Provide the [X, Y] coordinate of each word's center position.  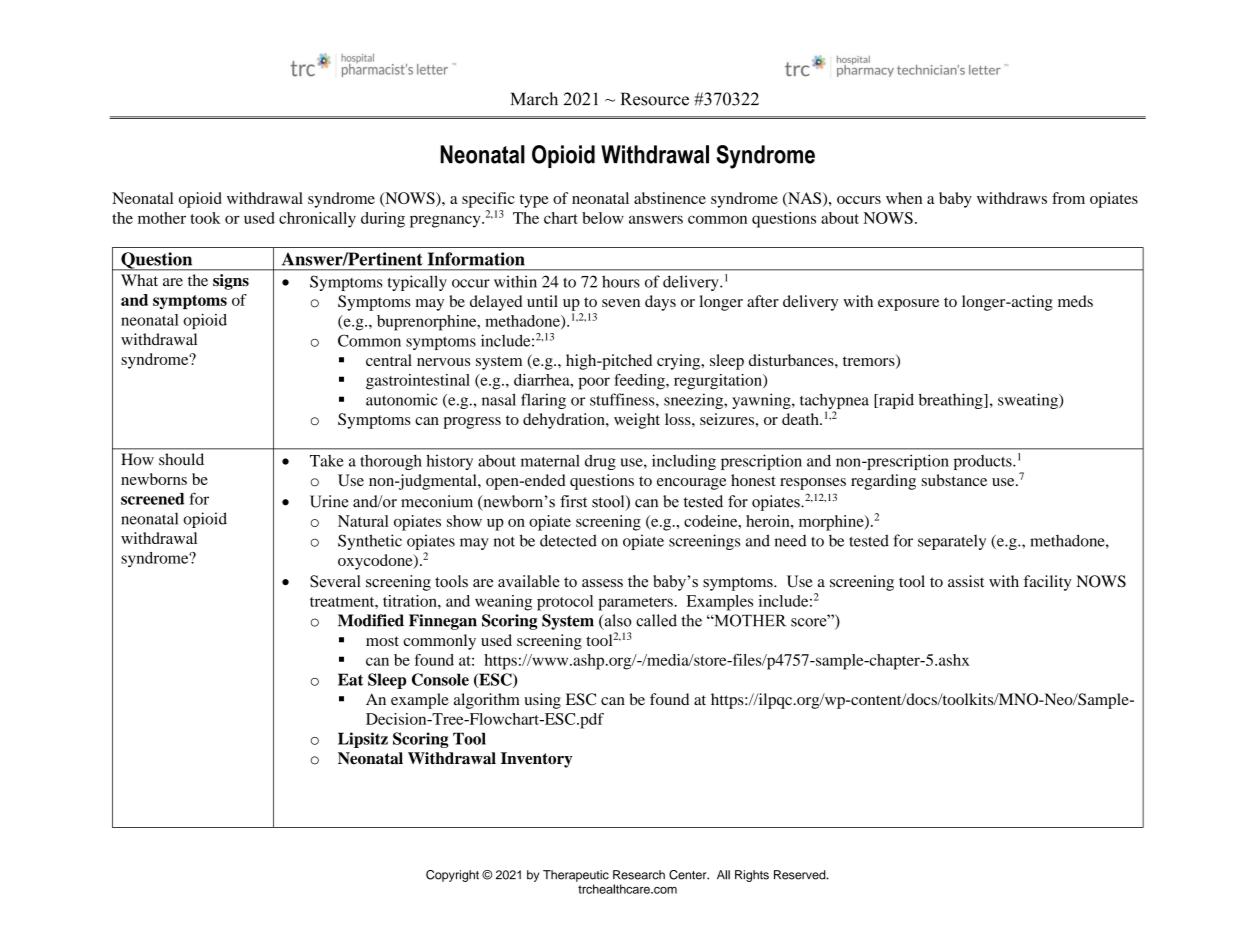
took [205, 218]
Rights [752, 876]
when [904, 198]
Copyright [452, 876]
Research [639, 875]
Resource [655, 99]
